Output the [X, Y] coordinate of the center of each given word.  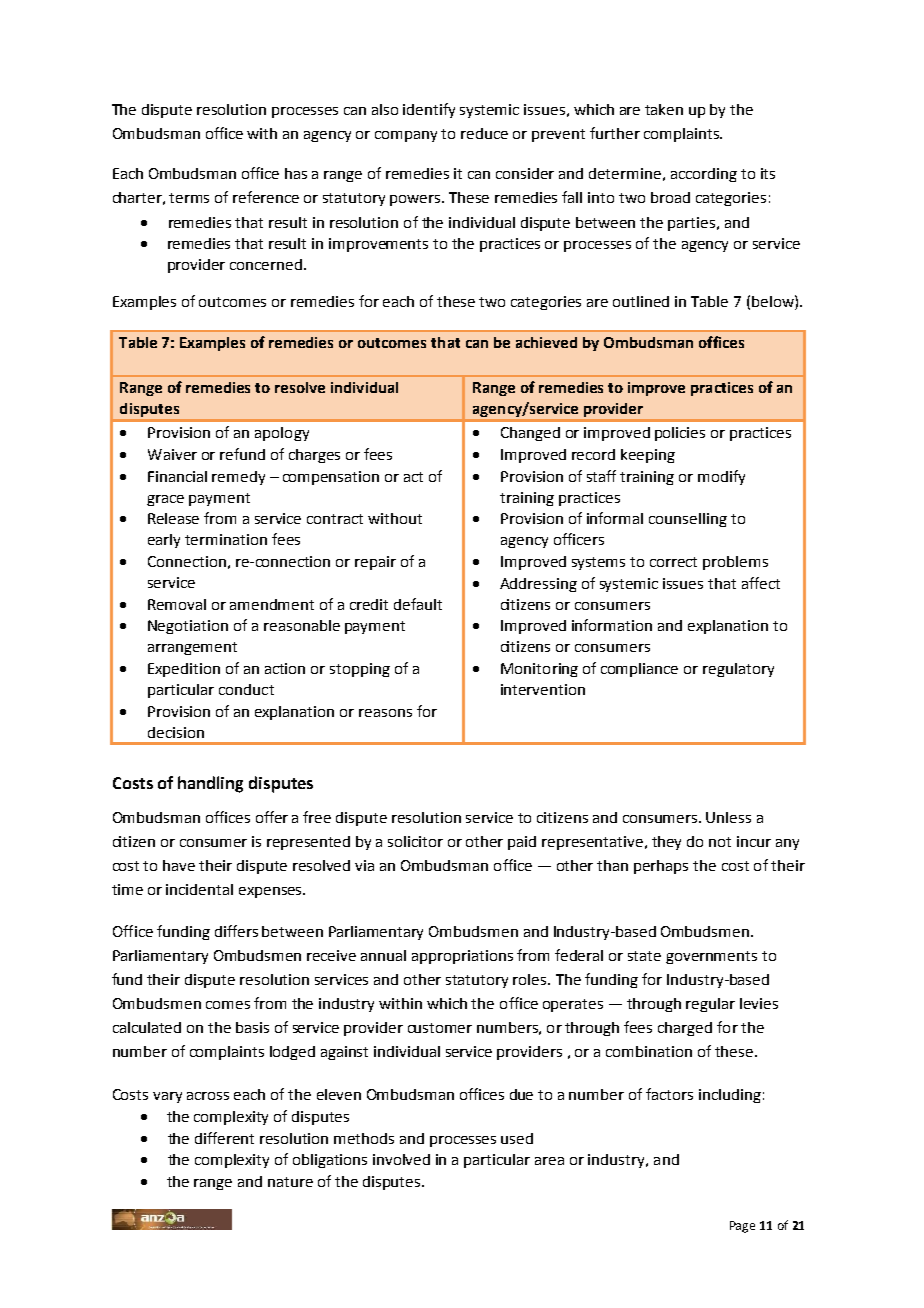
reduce [484, 133]
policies [680, 434]
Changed [530, 434]
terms [189, 198]
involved [401, 1159]
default [418, 604]
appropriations [462, 957]
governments [711, 957]
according [704, 175]
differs [236, 931]
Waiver [172, 454]
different [224, 1138]
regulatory [738, 670]
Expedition [184, 670]
